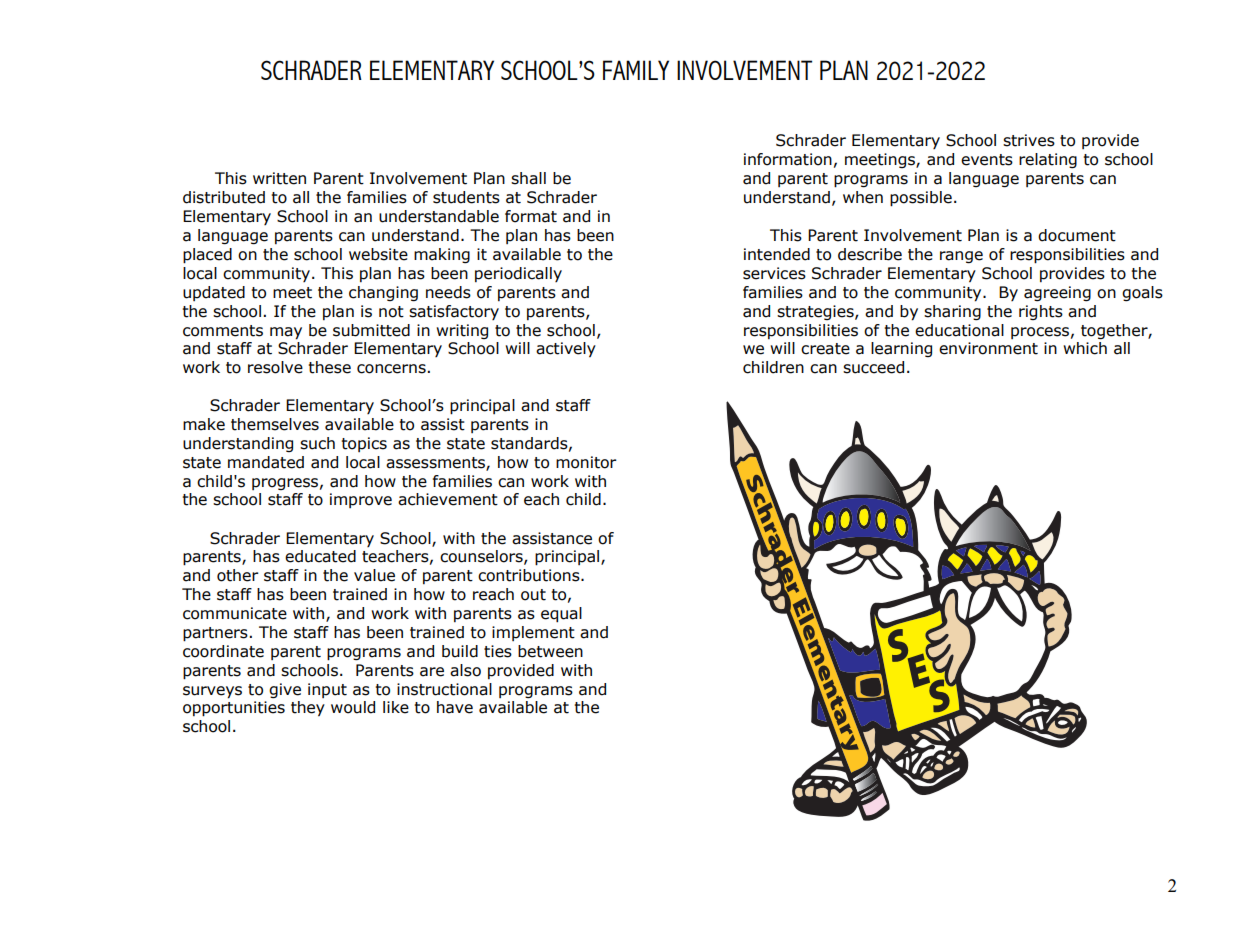 This screenshot has width=1233, height=952. I want to click on strives, so click(1029, 140).
